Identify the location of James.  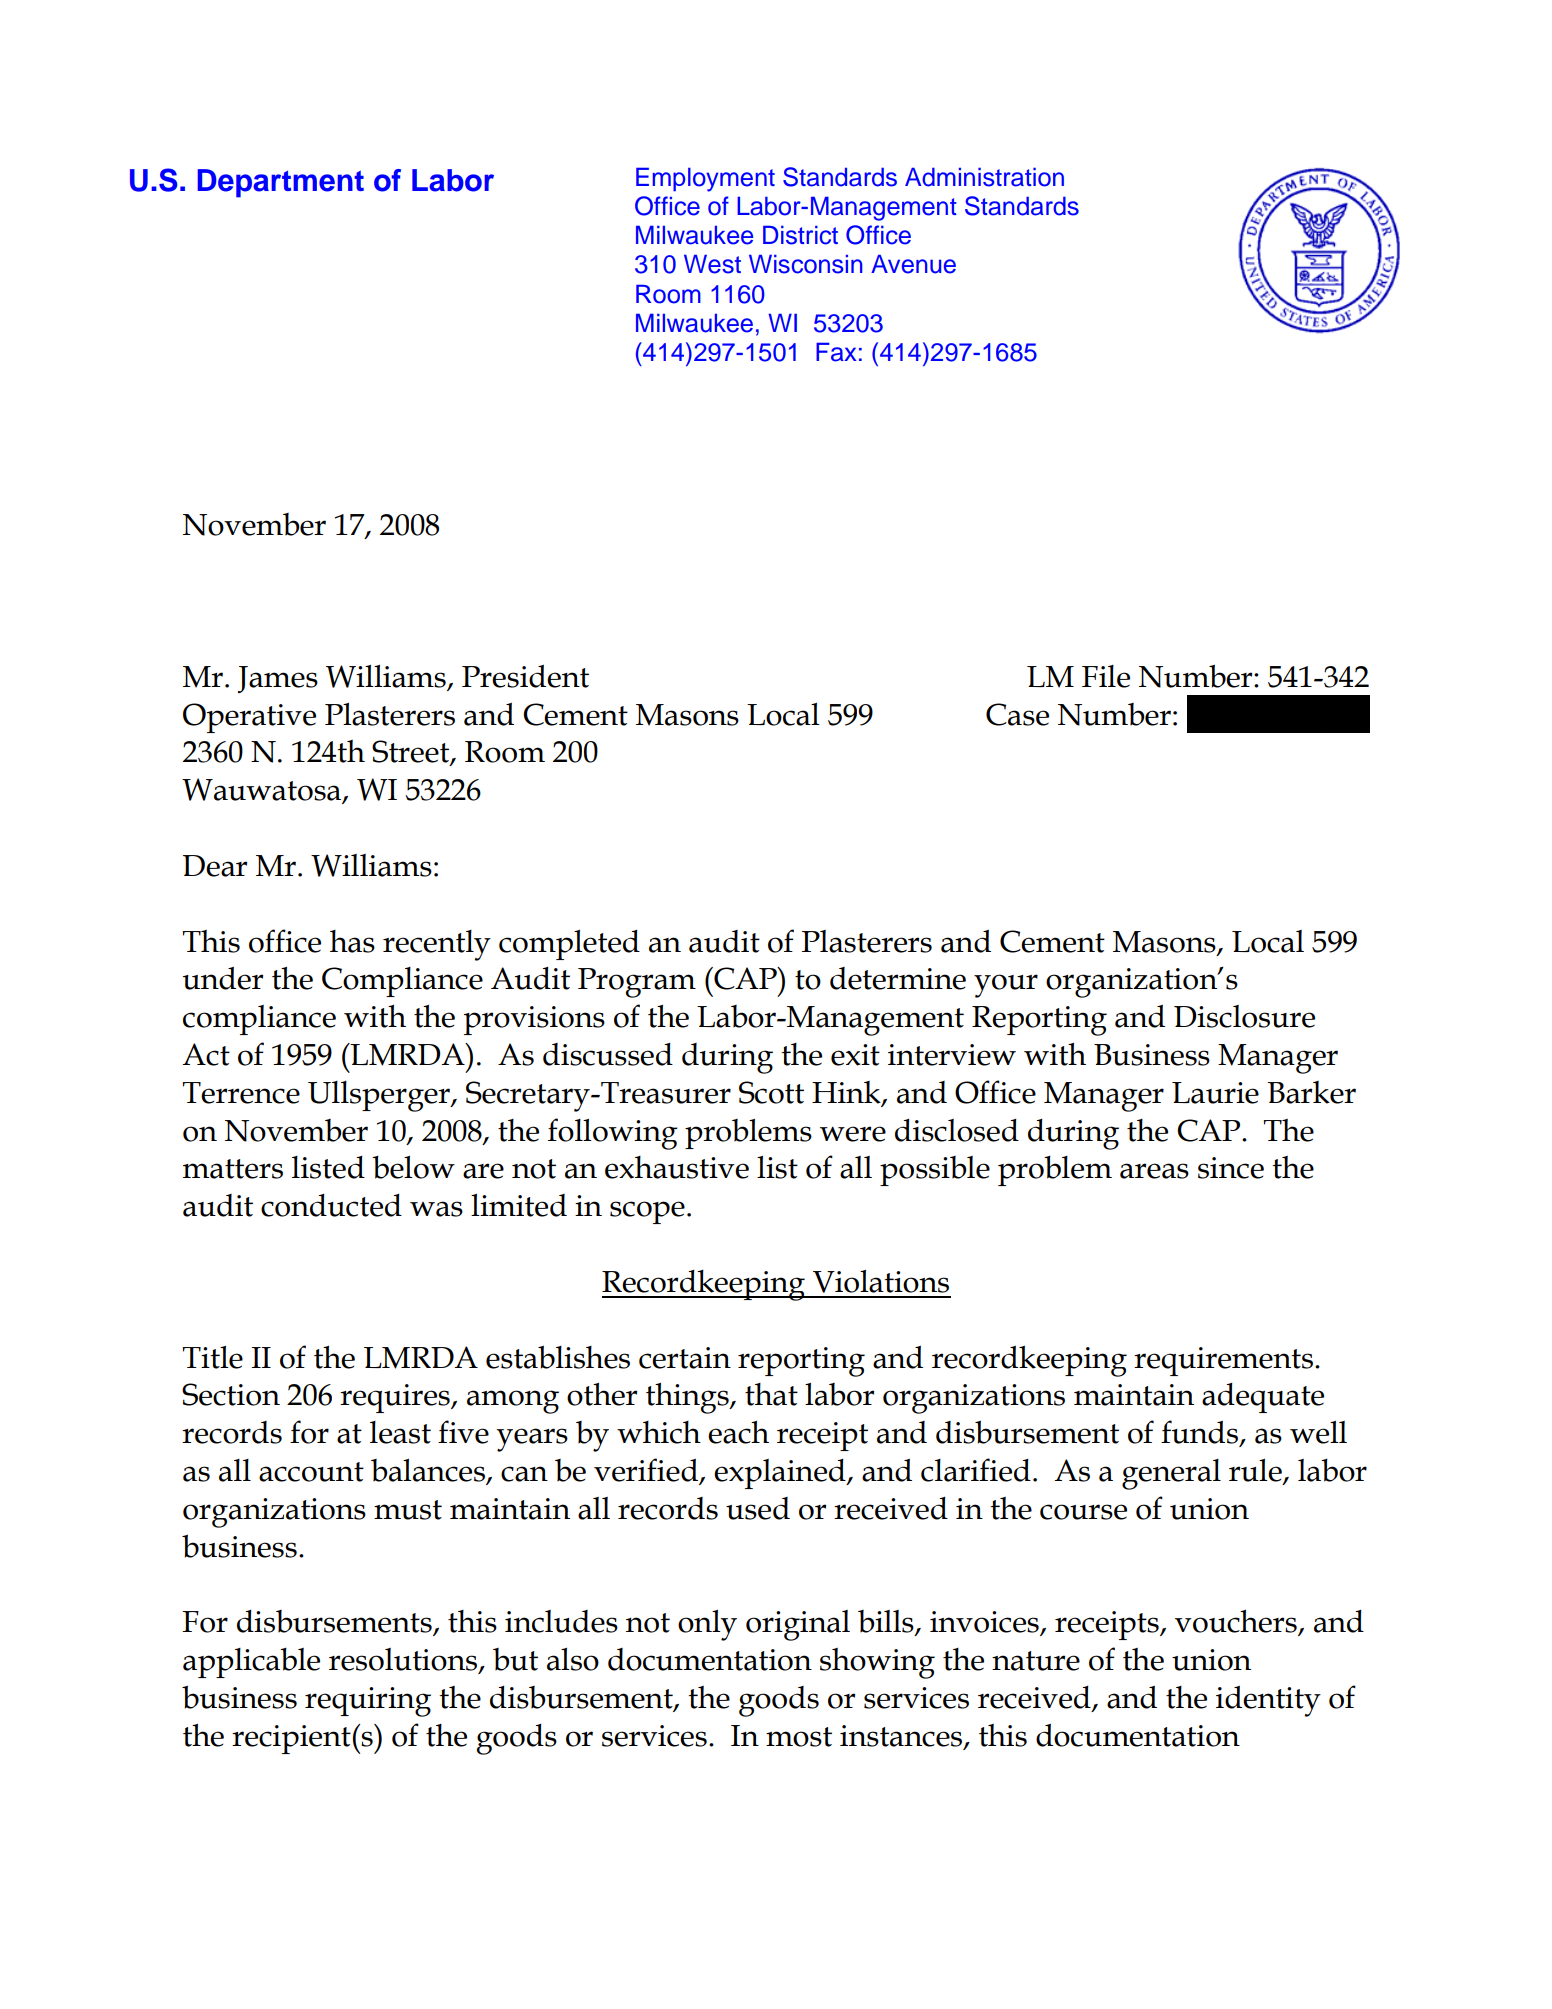
(278, 679).
